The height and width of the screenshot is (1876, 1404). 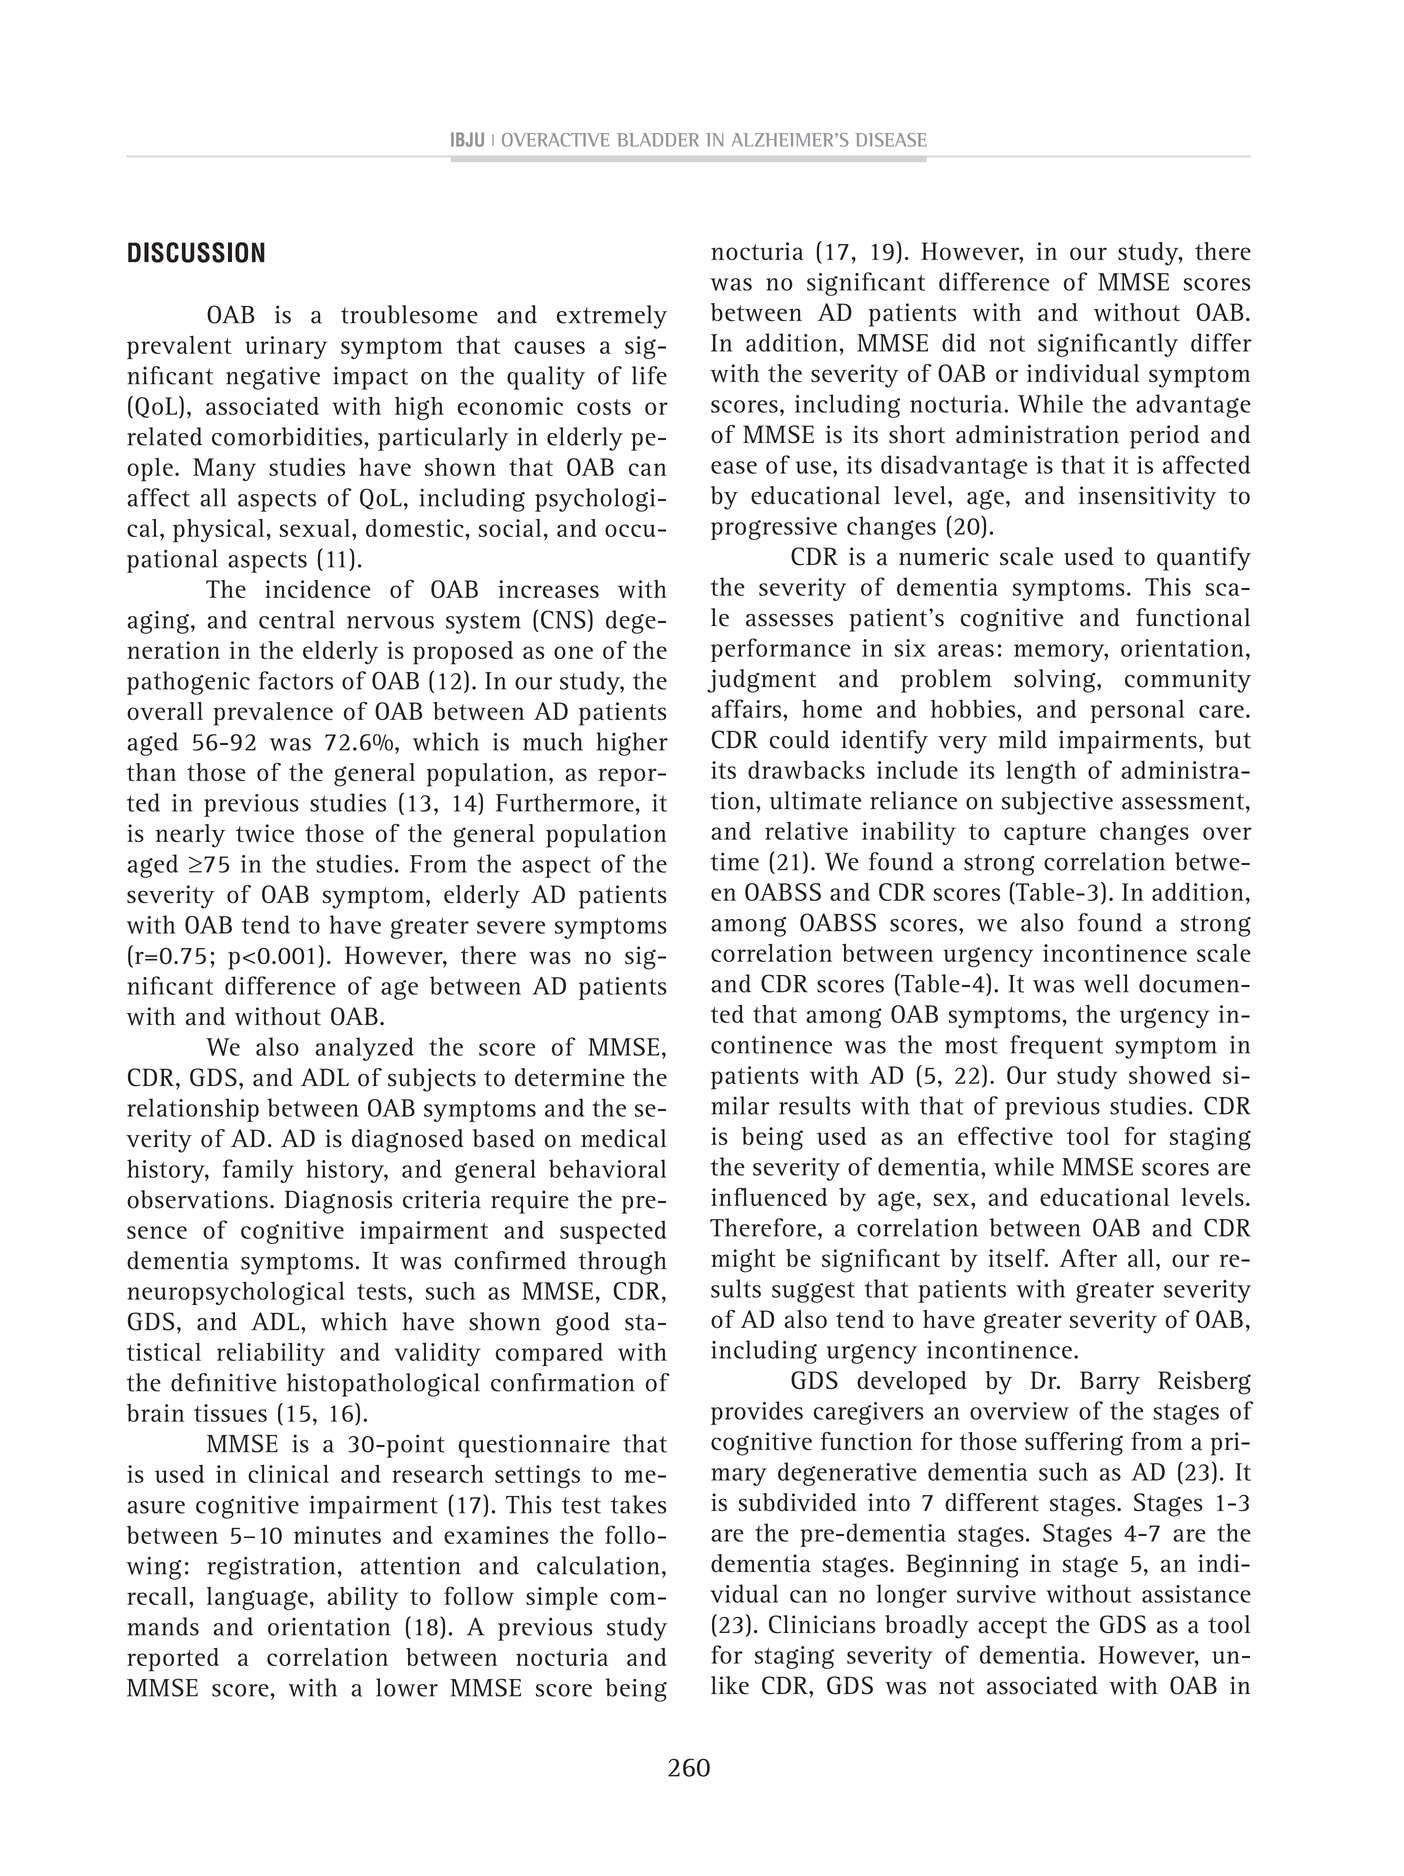 What do you see at coordinates (265, 833) in the screenshot?
I see `twice` at bounding box center [265, 833].
